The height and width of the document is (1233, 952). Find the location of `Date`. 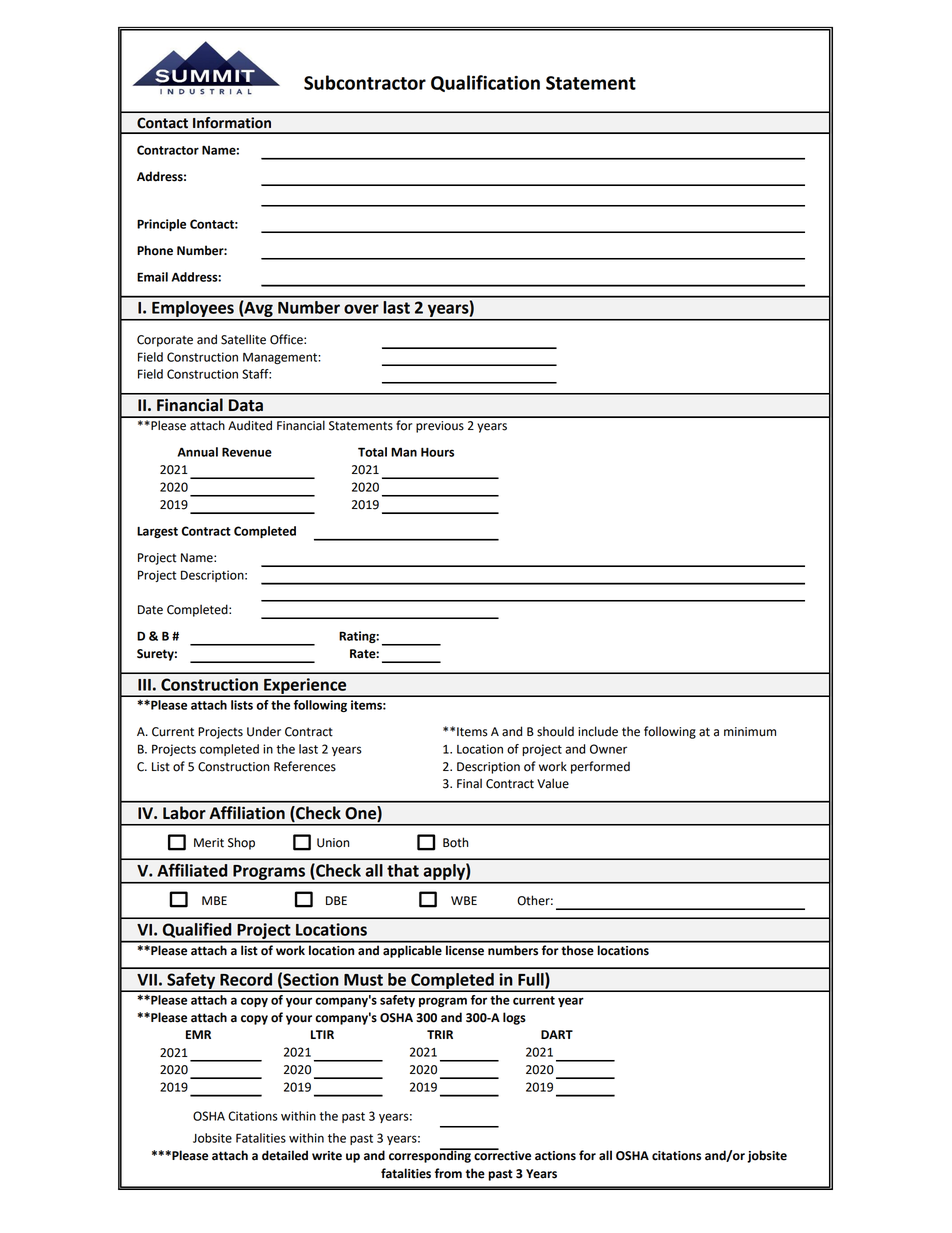

Date is located at coordinates (150, 610).
